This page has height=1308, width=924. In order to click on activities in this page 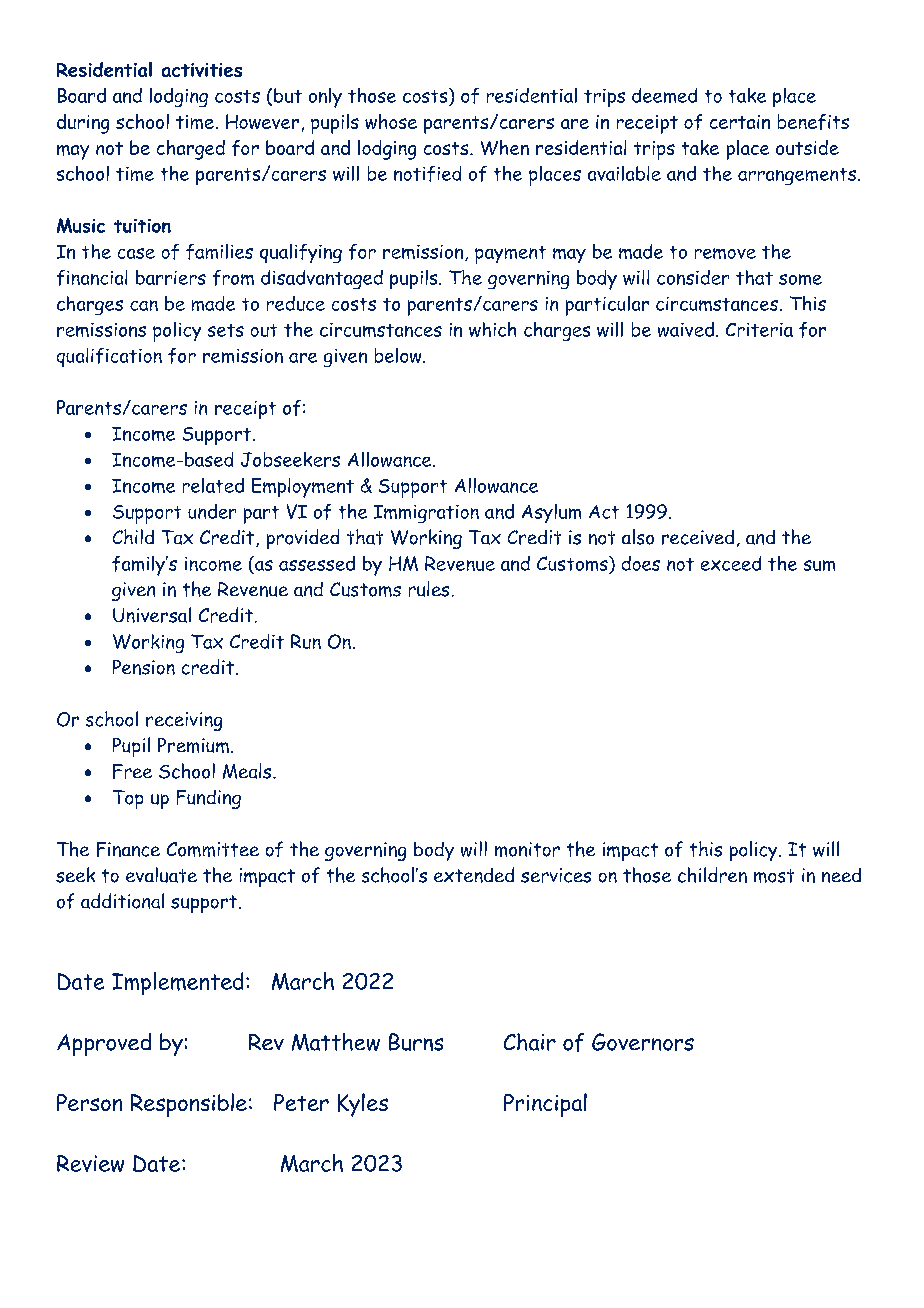, I will do `click(202, 70)`.
